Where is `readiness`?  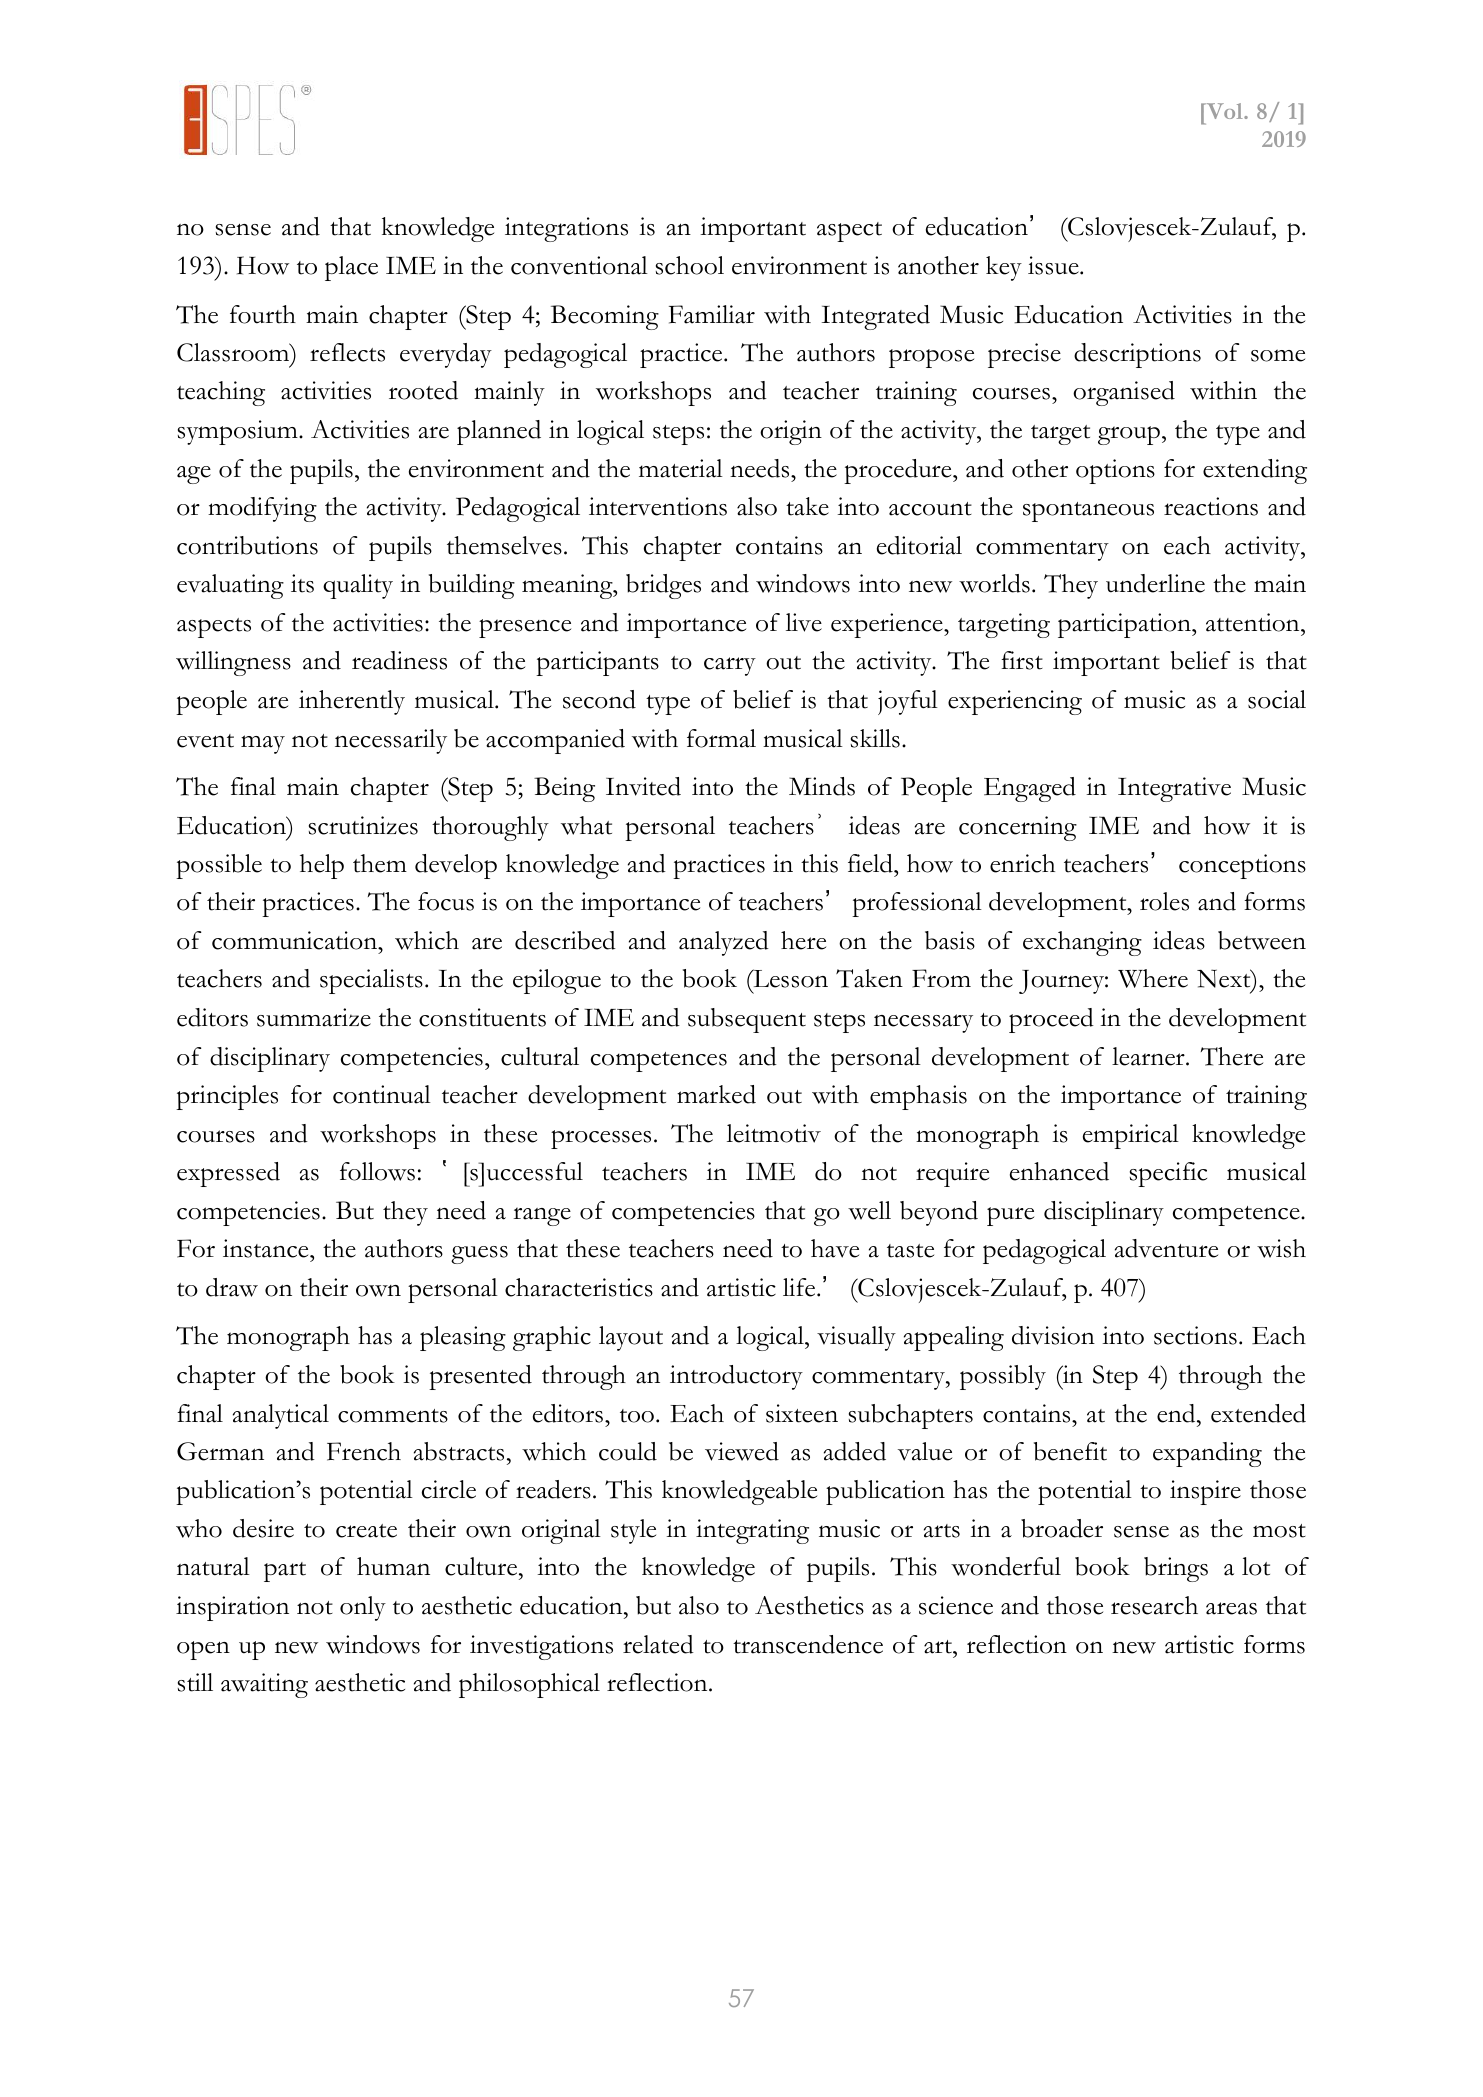
readiness is located at coordinates (399, 660).
